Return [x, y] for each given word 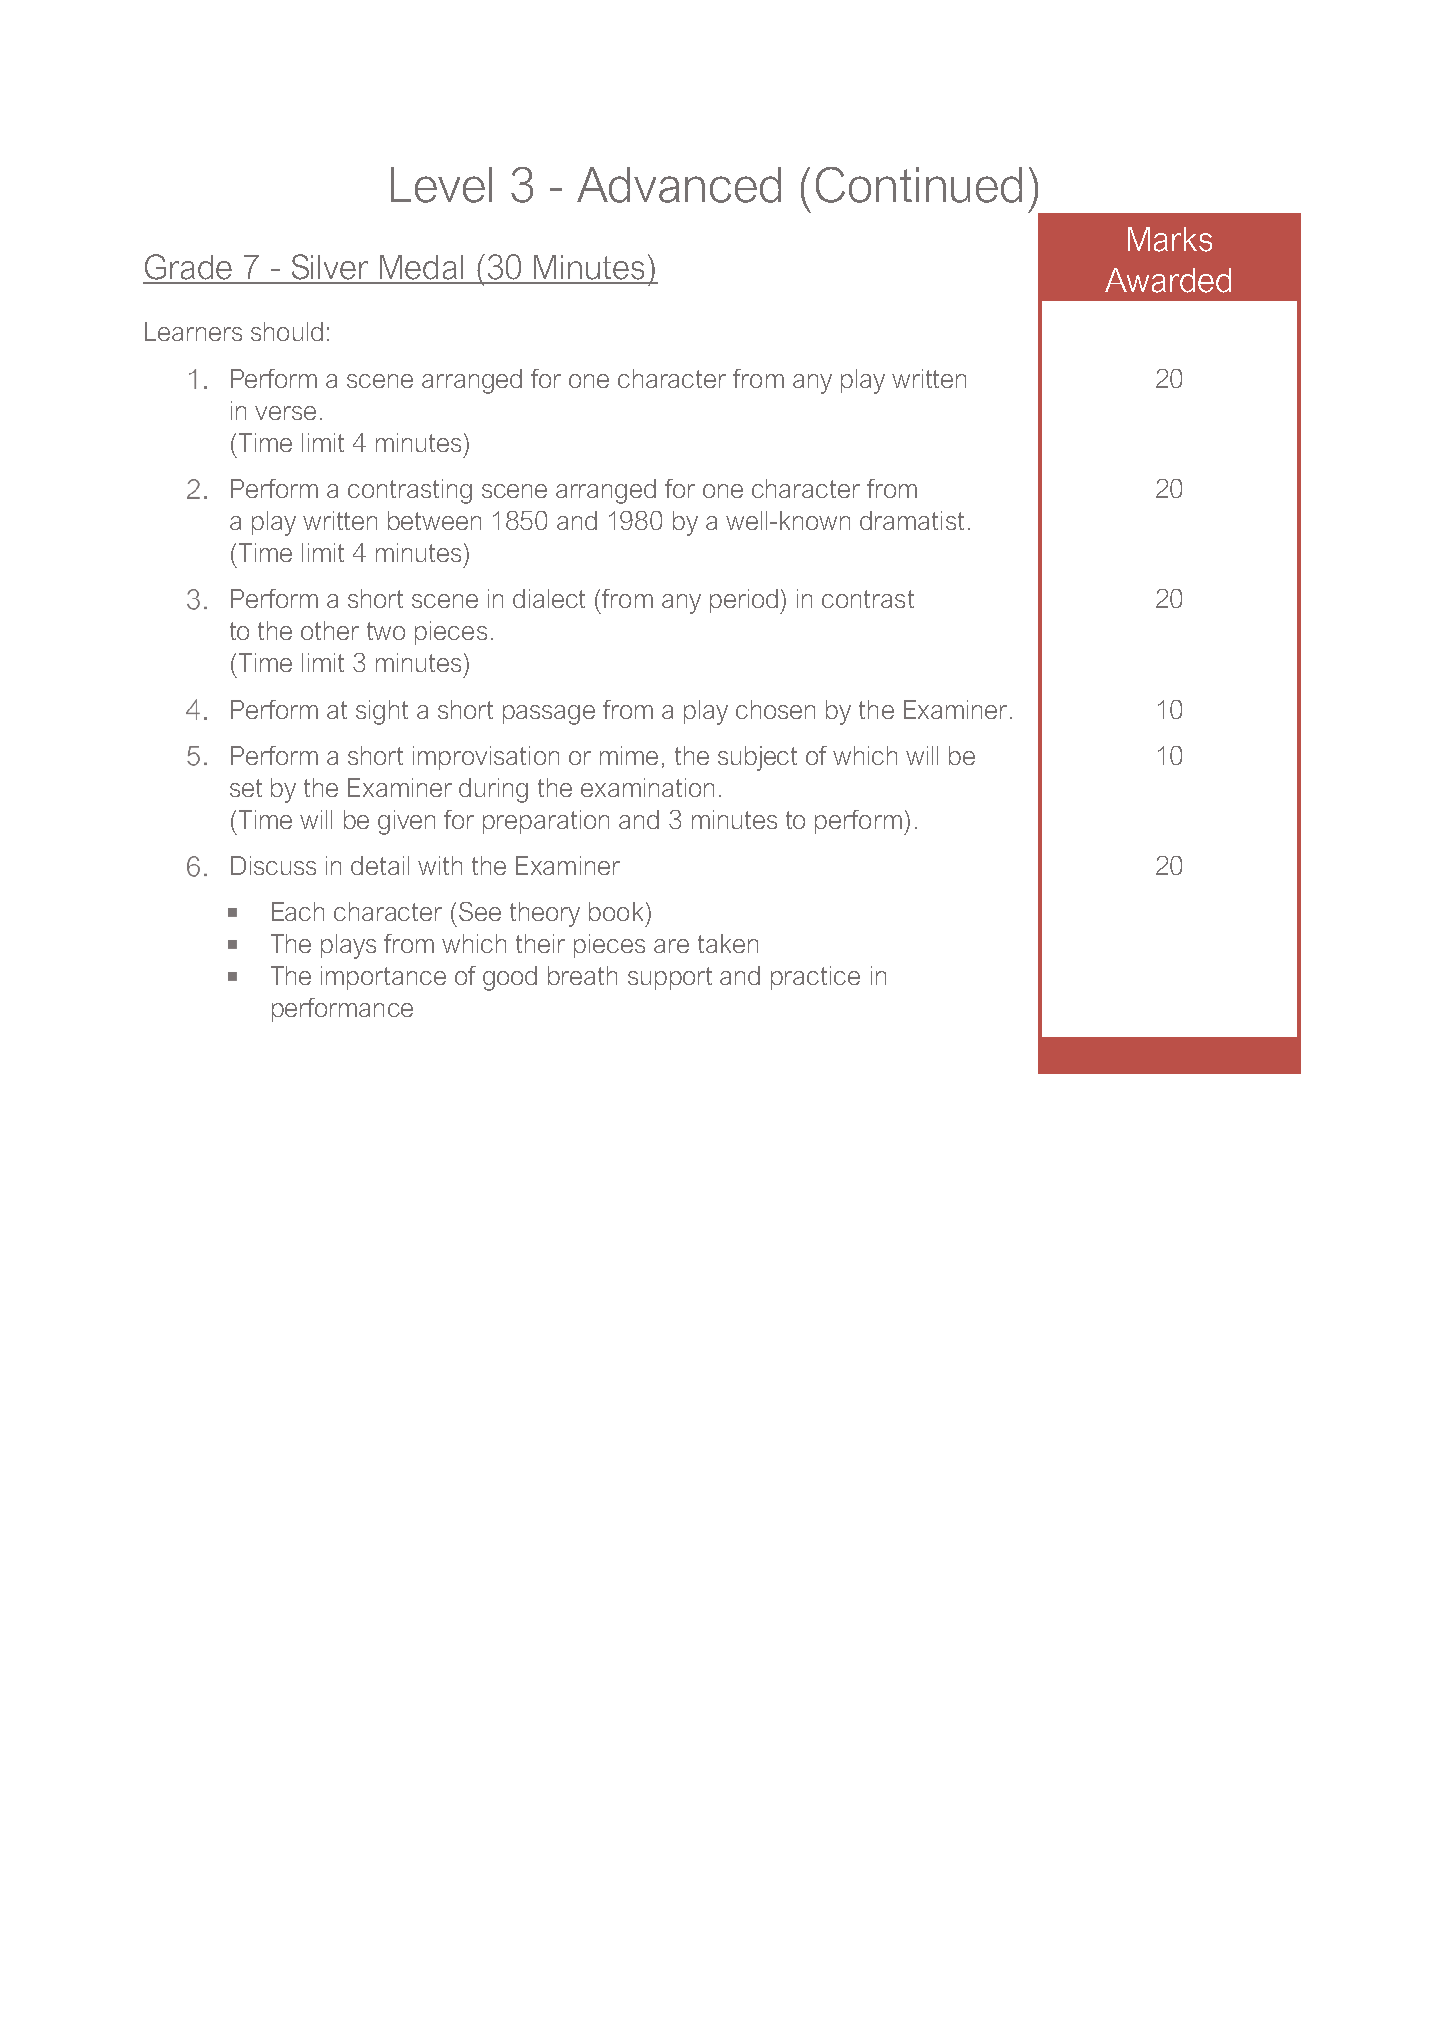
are [671, 946]
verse [285, 413]
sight [382, 712]
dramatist [912, 520]
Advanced [679, 185]
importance [383, 978]
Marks [1170, 239]
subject [757, 758]
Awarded [1168, 280]
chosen [775, 709]
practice [815, 978]
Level [441, 185]
